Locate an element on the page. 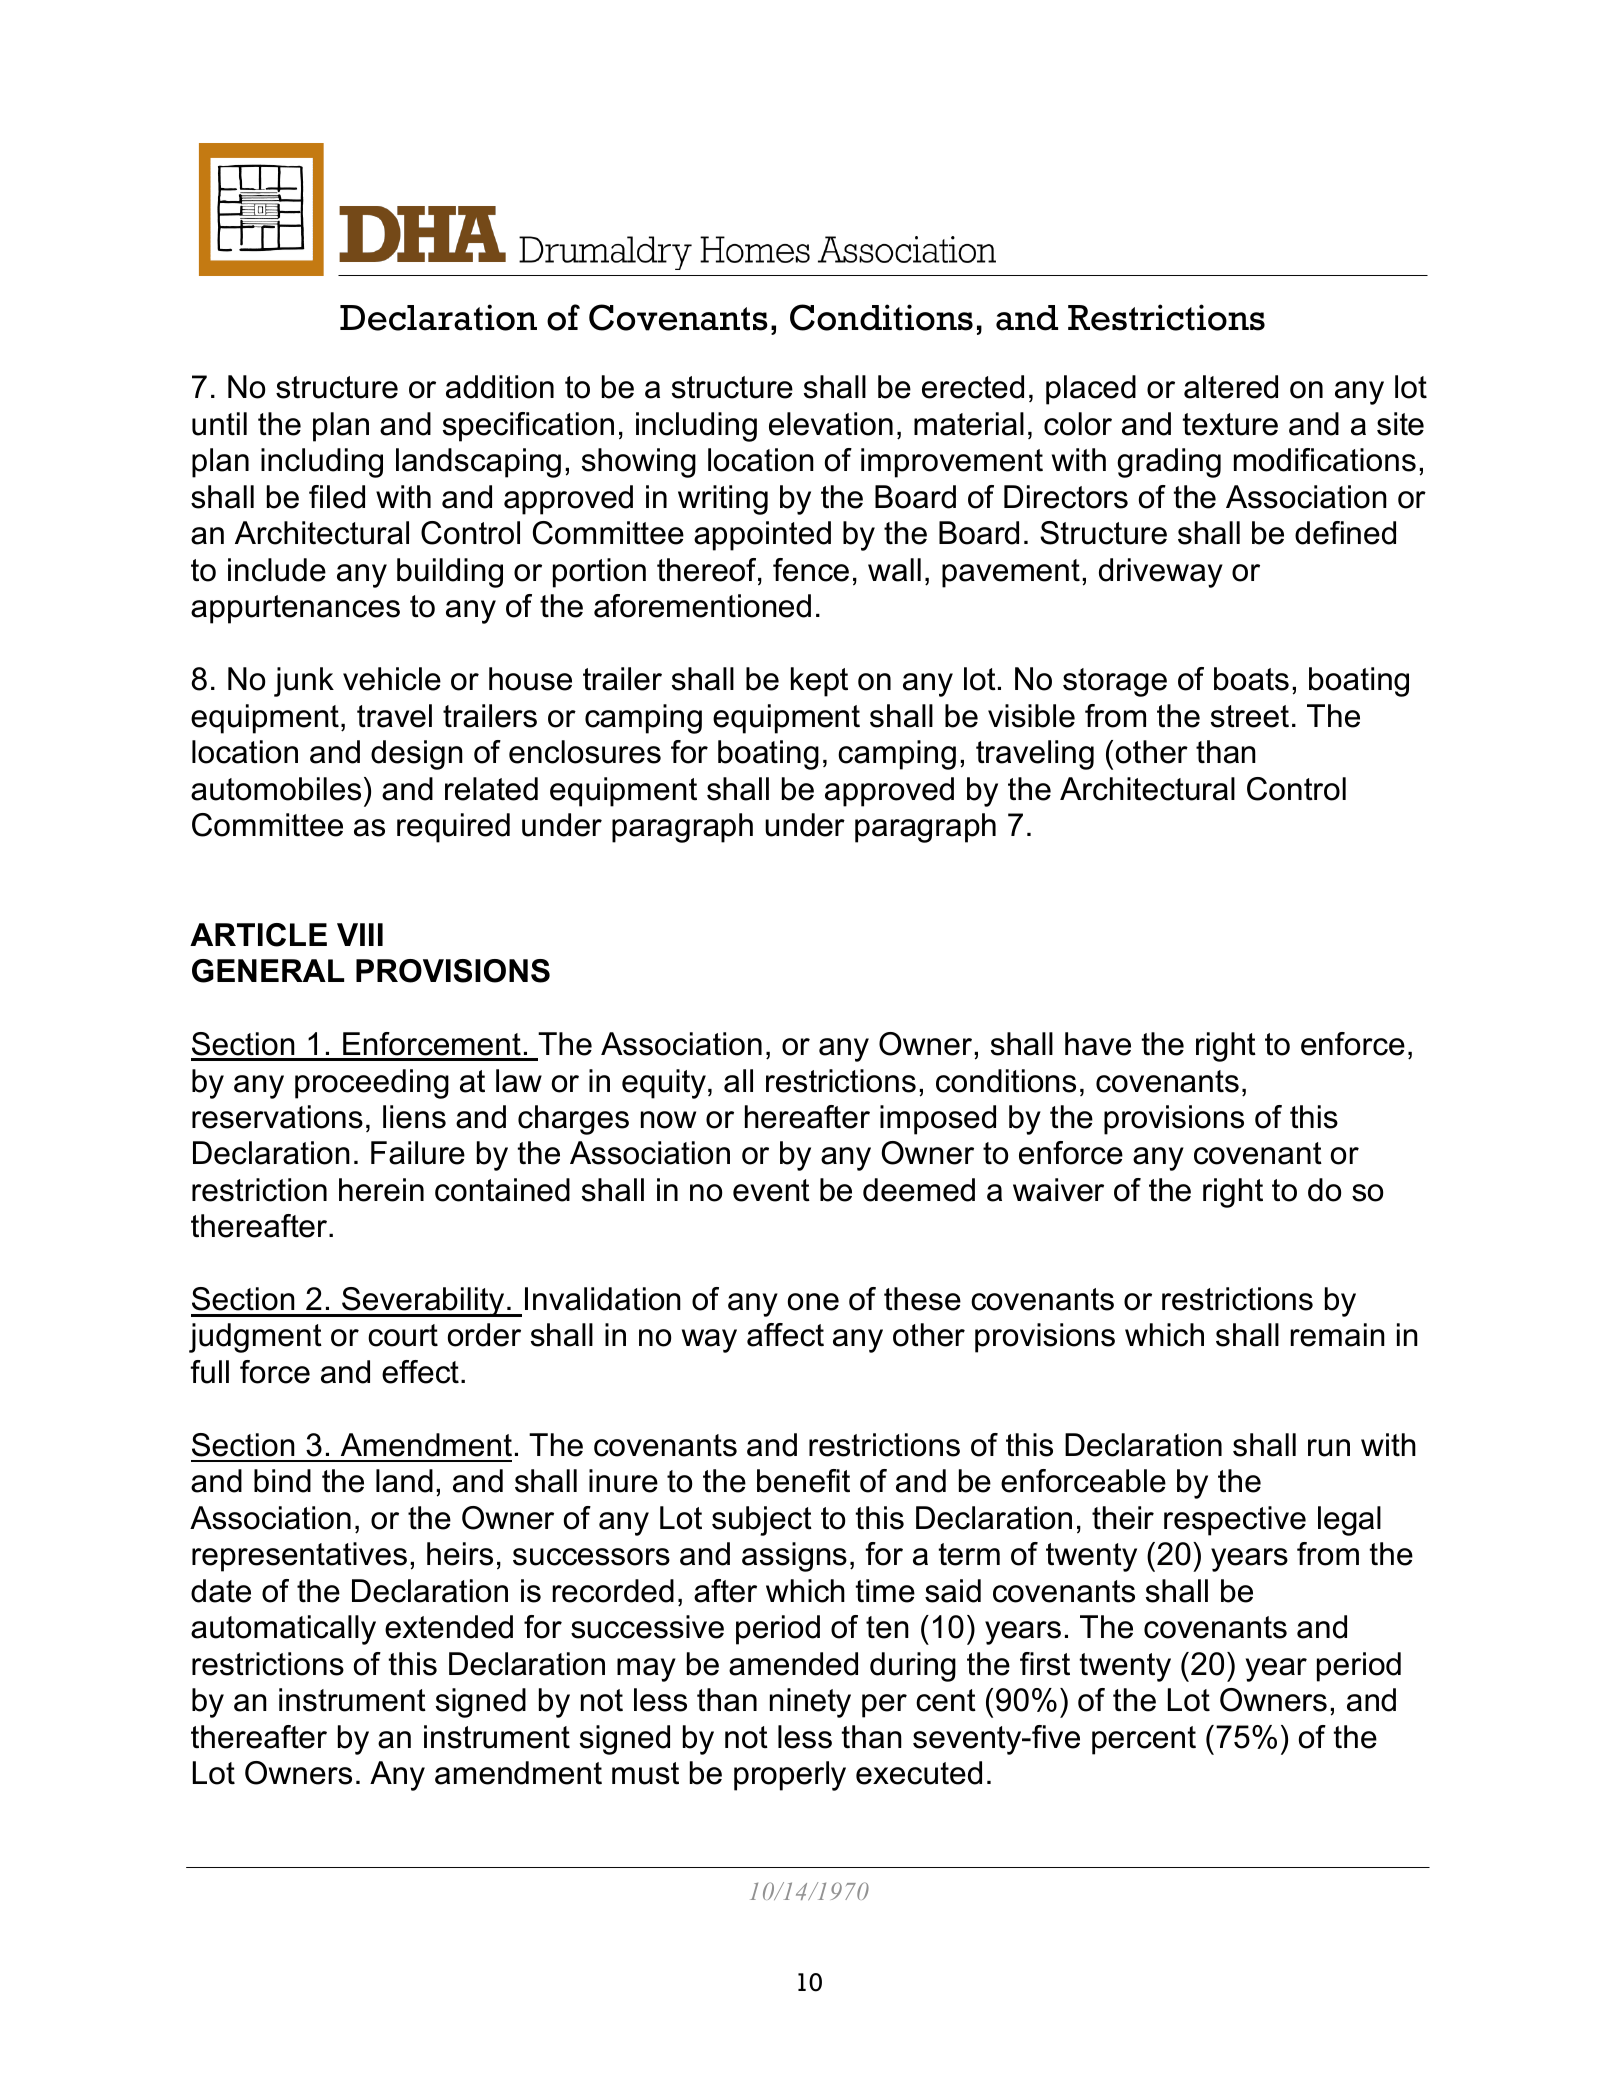 Image resolution: width=1617 pixels, height=2093 pixels. enclosures is located at coordinates (585, 752).
